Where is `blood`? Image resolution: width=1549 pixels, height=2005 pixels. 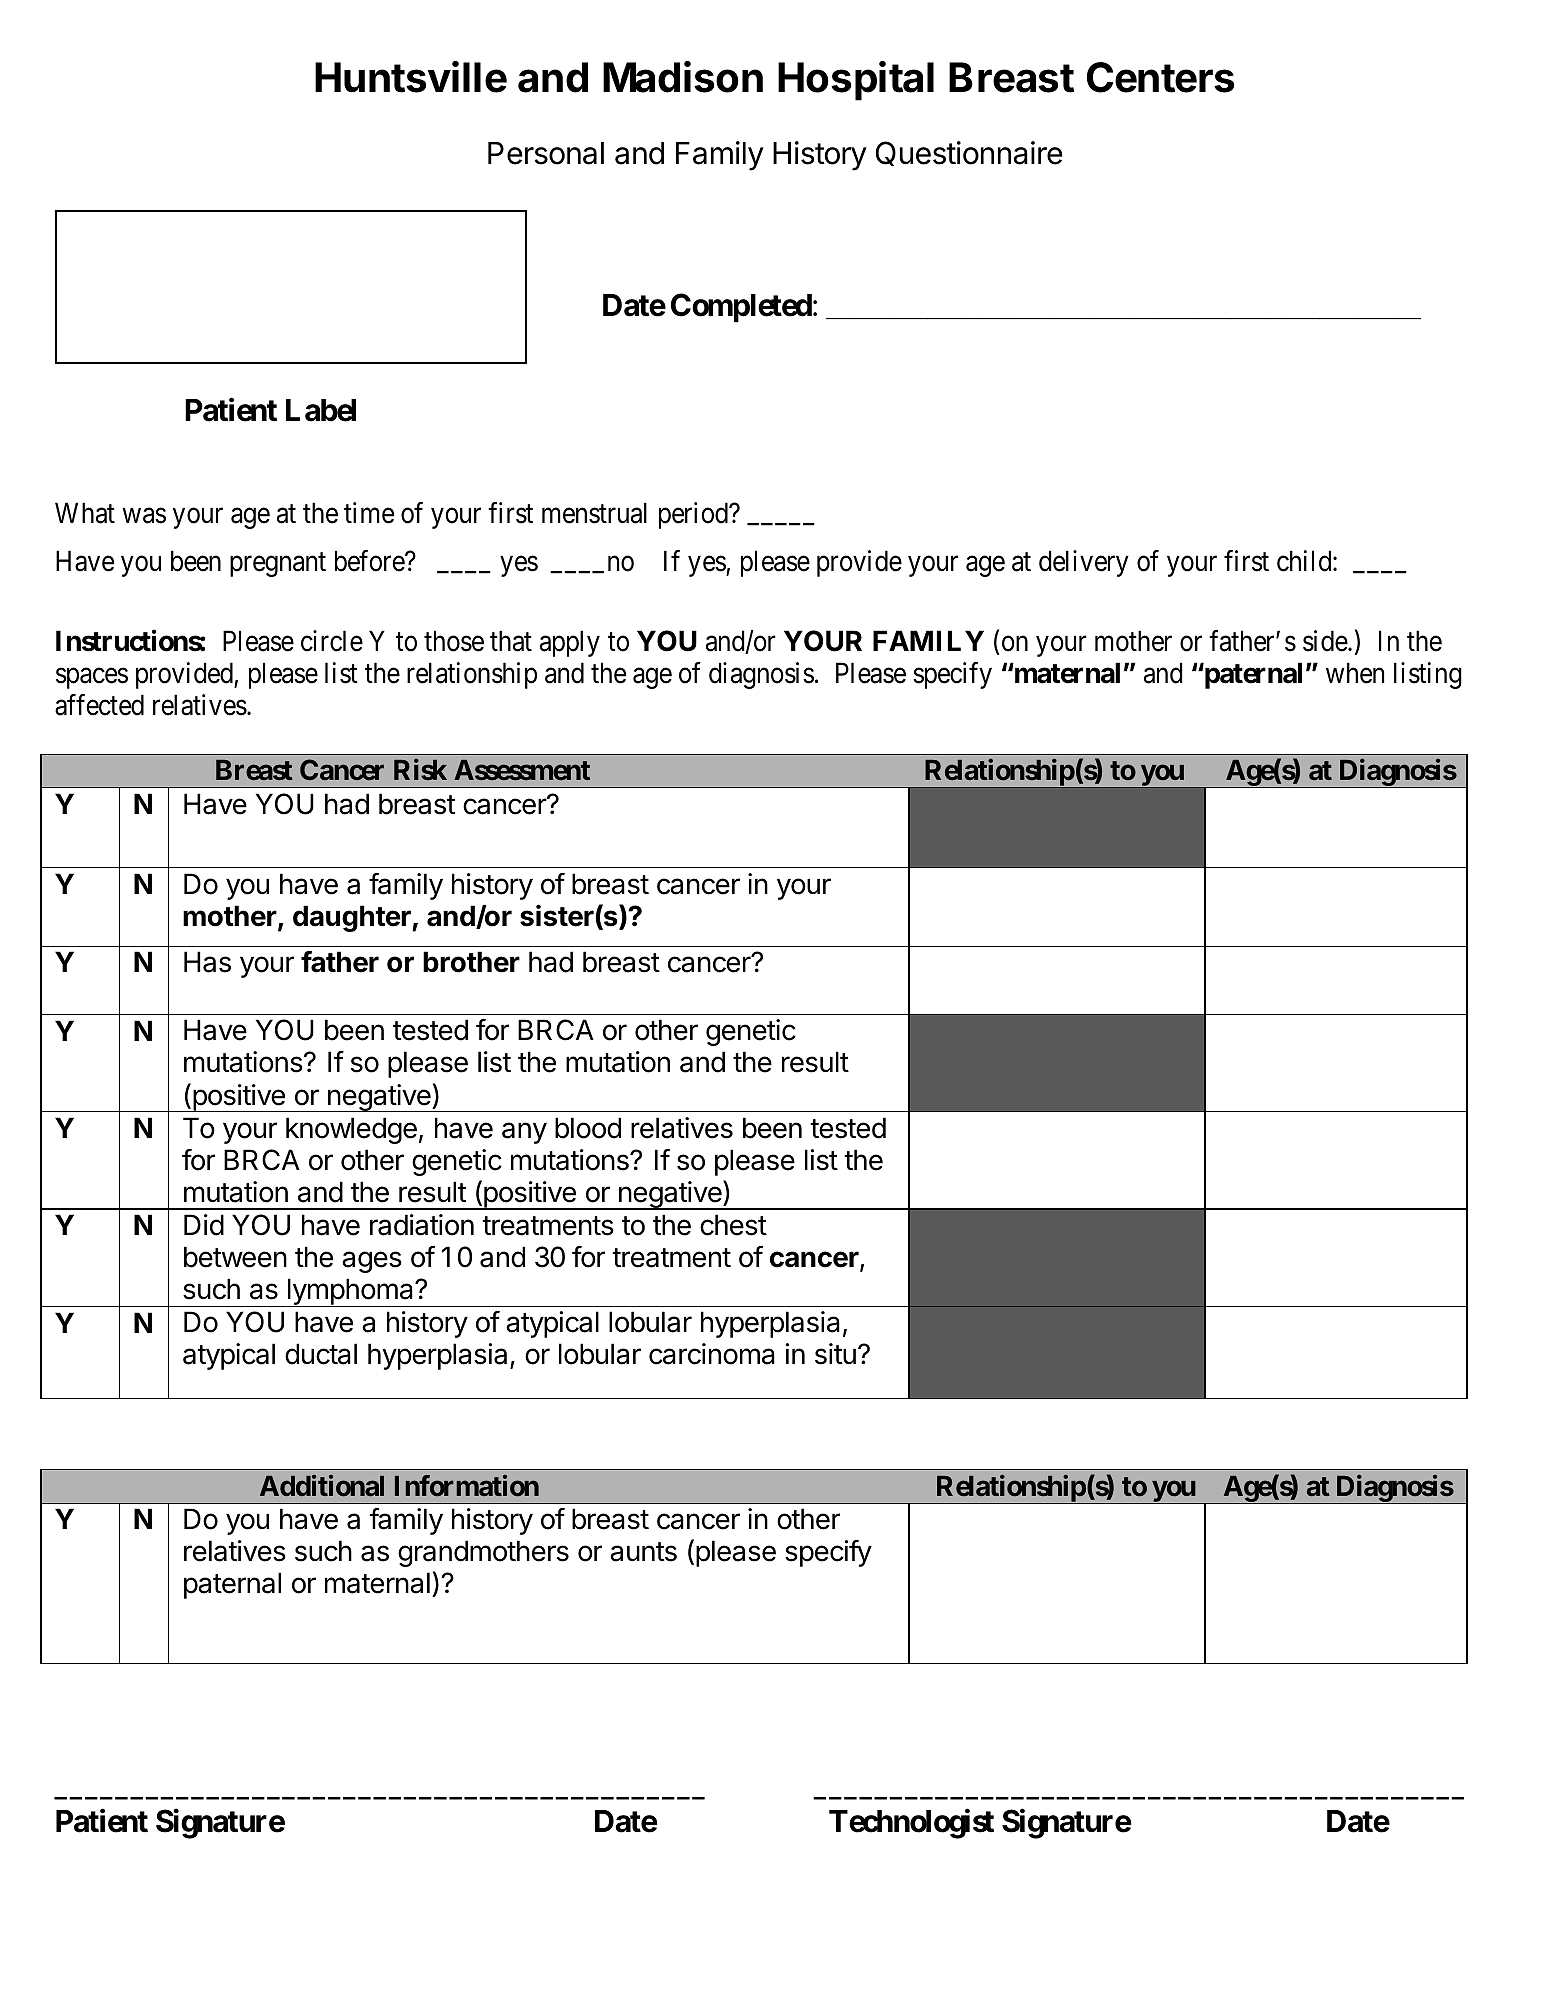
blood is located at coordinates (588, 1128).
